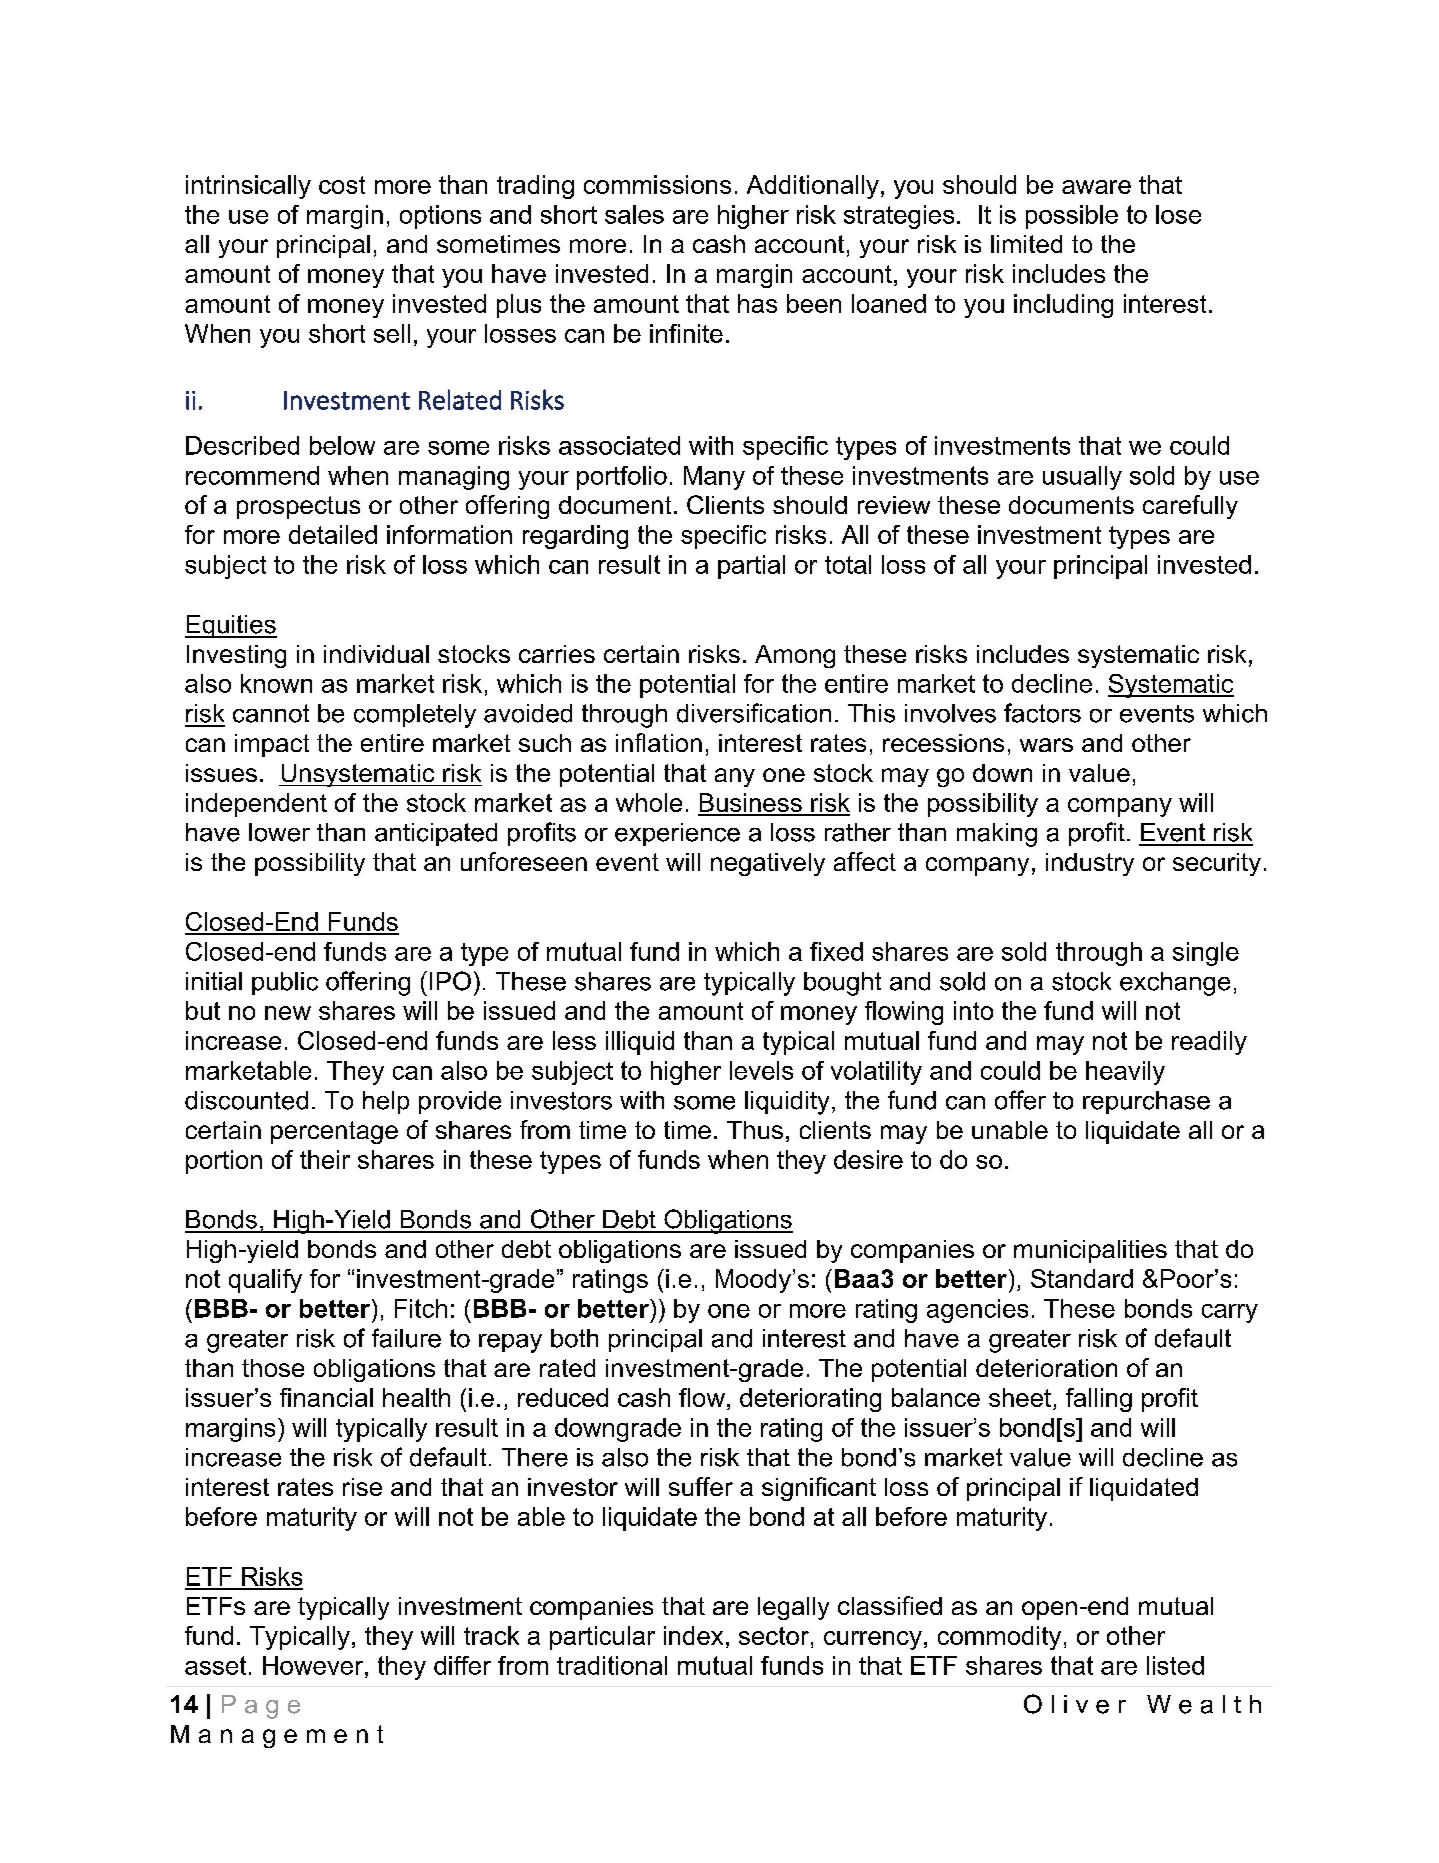 This screenshot has height=1863, width=1439. I want to click on sales, so click(634, 214).
